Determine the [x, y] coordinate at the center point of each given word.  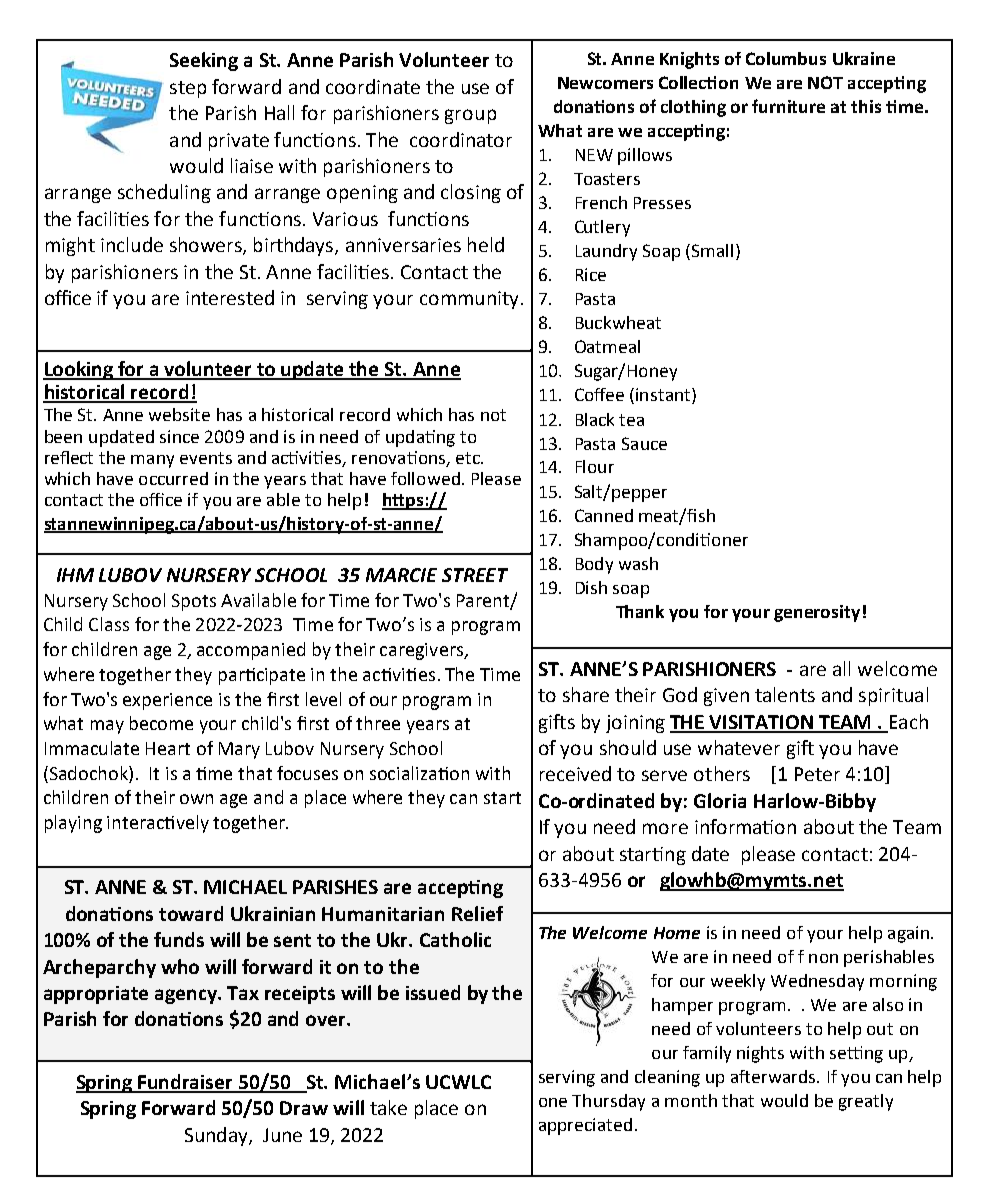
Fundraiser [186, 1083]
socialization [419, 773]
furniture [788, 106]
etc [469, 458]
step [188, 89]
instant [664, 396]
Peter [817, 774]
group [470, 116]
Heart [168, 748]
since [179, 436]
